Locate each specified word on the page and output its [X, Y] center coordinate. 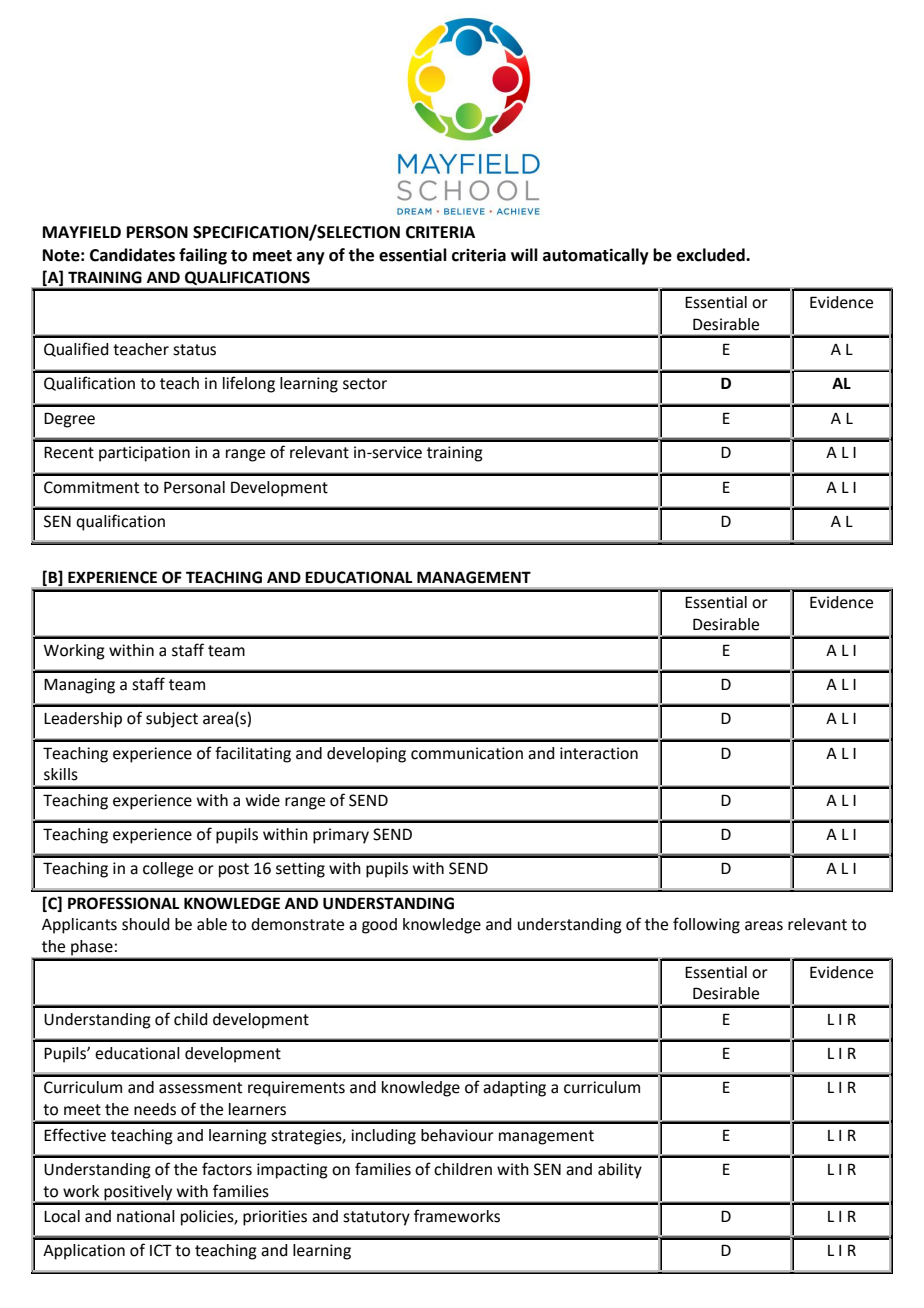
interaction [599, 753]
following [706, 925]
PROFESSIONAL [123, 903]
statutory [376, 1218]
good [379, 926]
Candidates [132, 255]
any [311, 258]
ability [620, 1171]
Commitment [91, 487]
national [146, 1216]
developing [366, 755]
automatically [596, 256]
